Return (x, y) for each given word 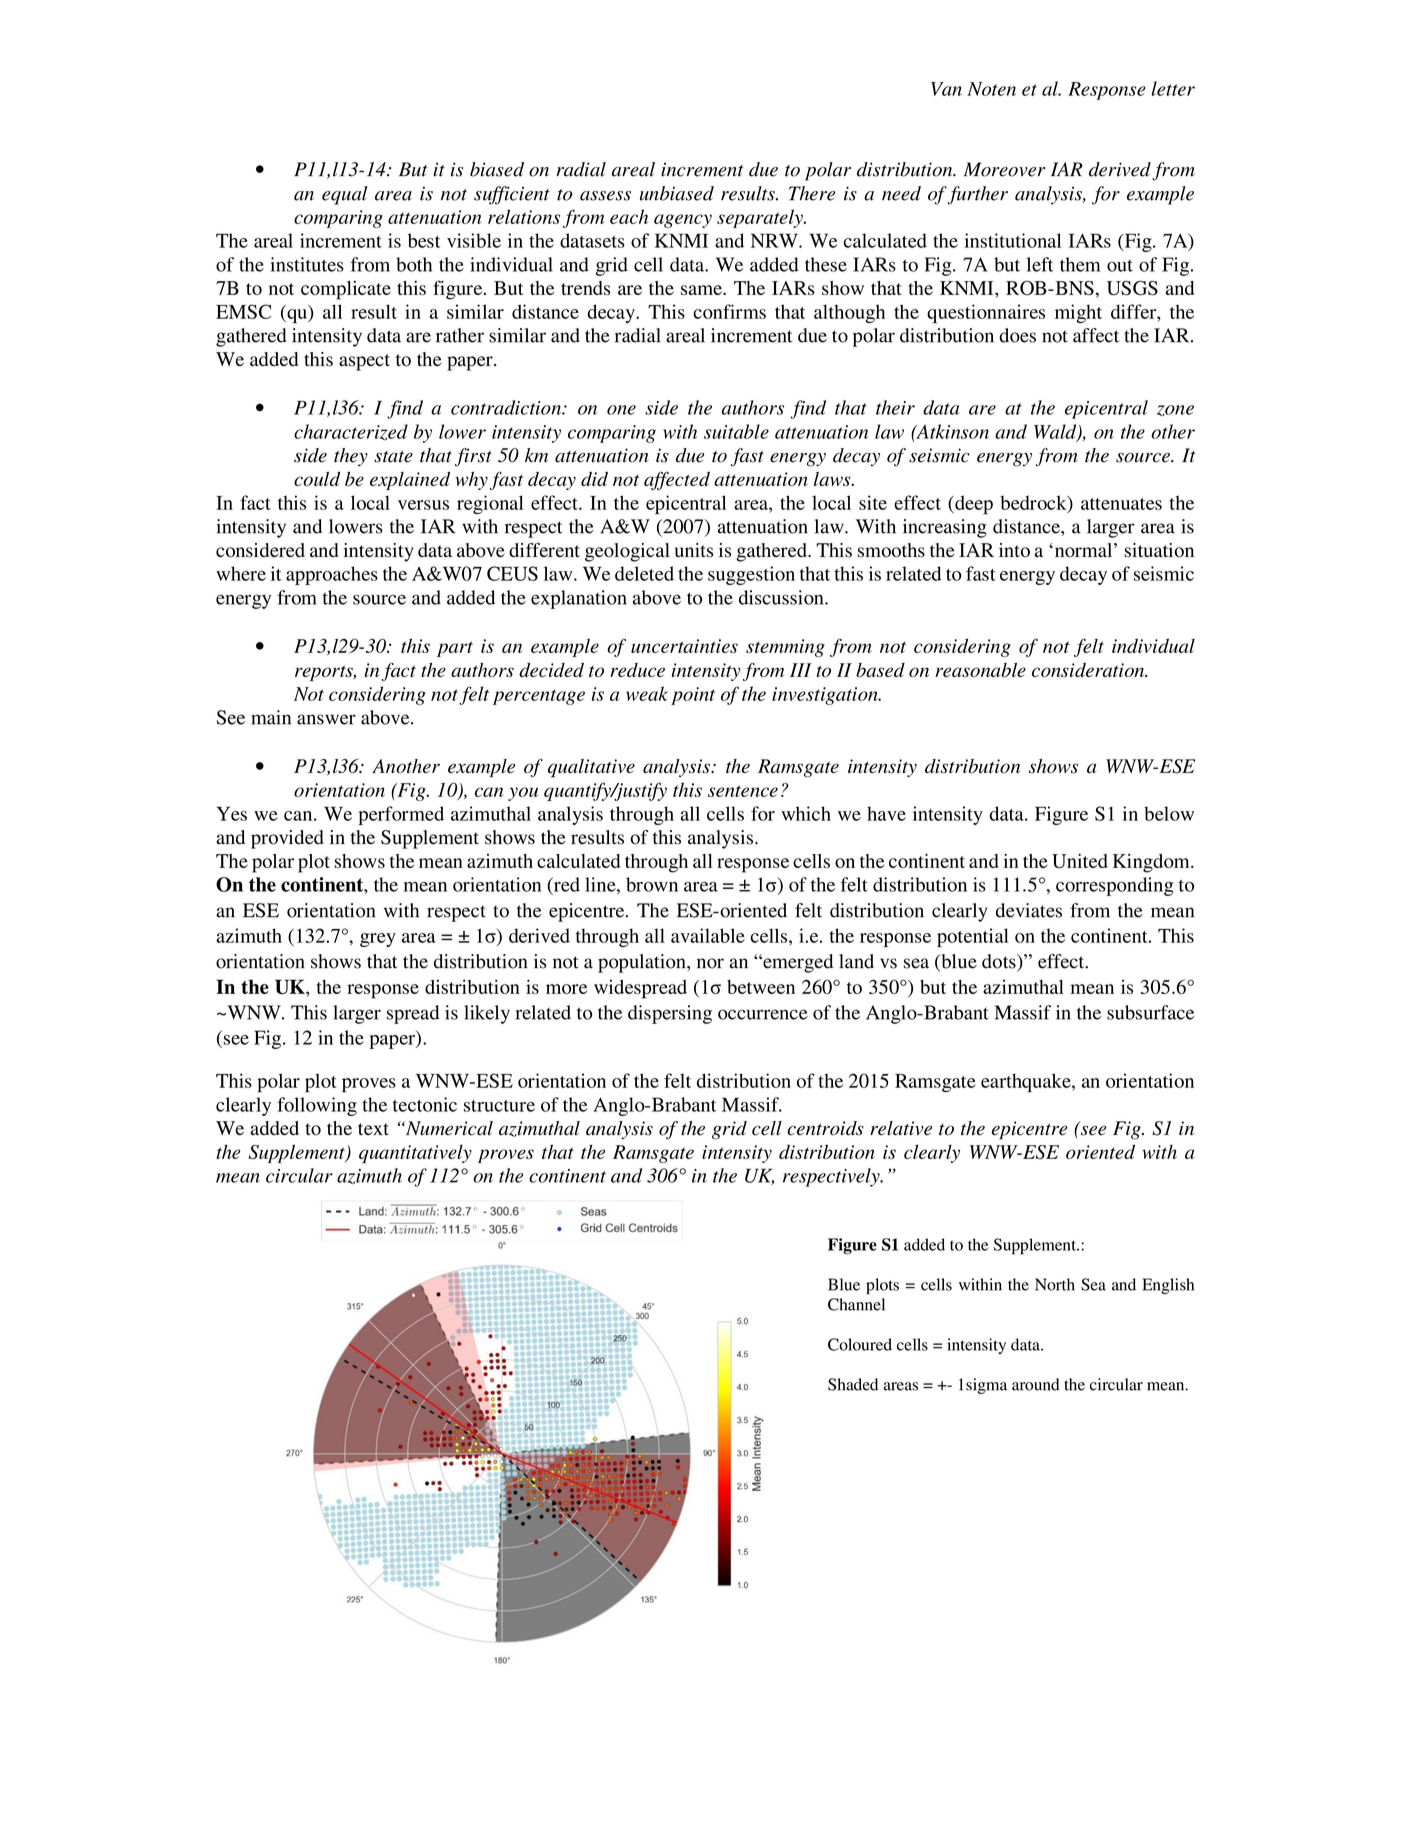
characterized (351, 432)
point (693, 696)
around (1036, 1384)
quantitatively (415, 1154)
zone (1175, 410)
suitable (736, 431)
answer (326, 719)
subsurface (1150, 1012)
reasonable (980, 670)
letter (1173, 88)
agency (683, 221)
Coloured (860, 1344)
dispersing (670, 1014)
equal (344, 195)
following (317, 1106)
